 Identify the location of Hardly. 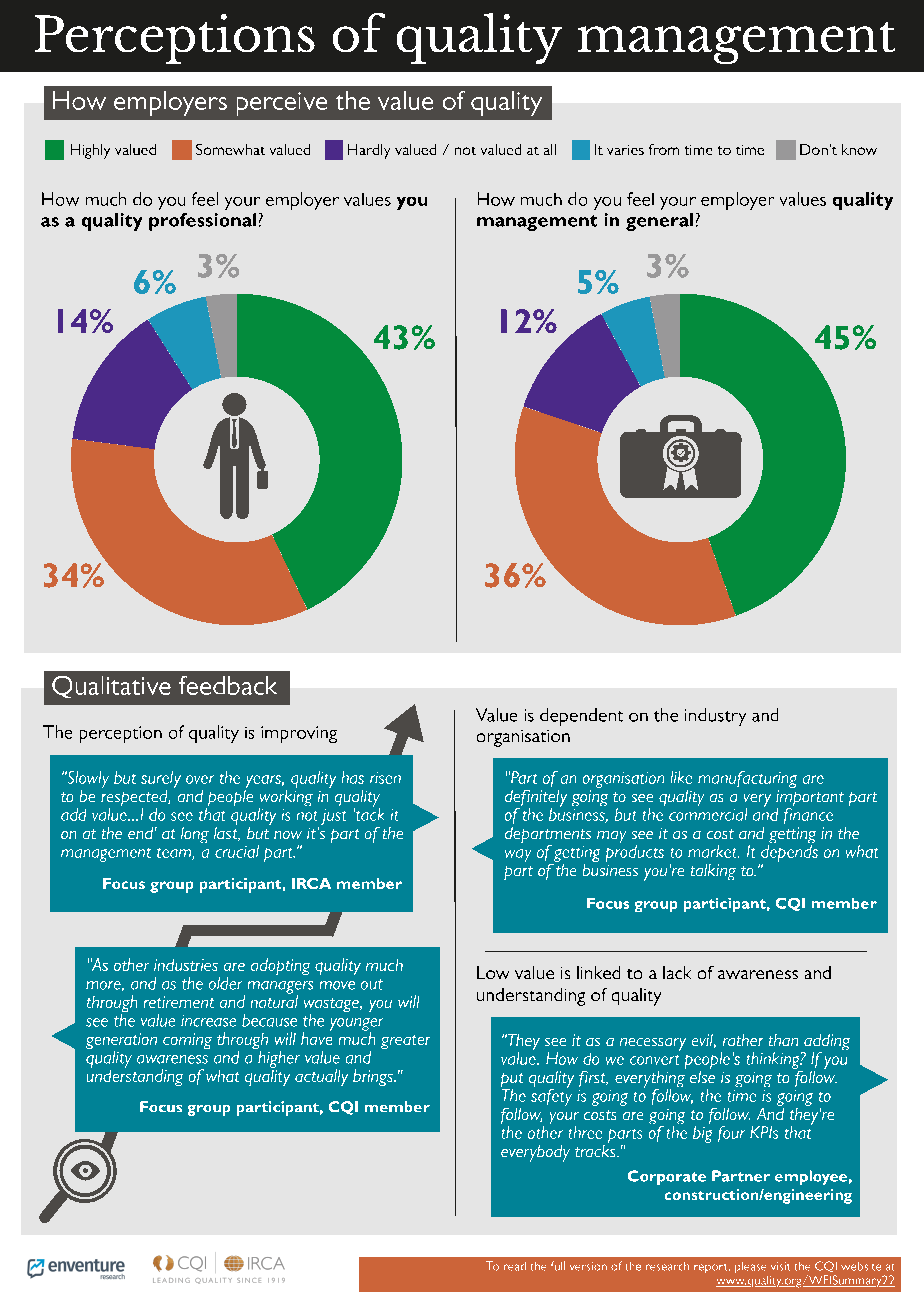
(369, 151).
